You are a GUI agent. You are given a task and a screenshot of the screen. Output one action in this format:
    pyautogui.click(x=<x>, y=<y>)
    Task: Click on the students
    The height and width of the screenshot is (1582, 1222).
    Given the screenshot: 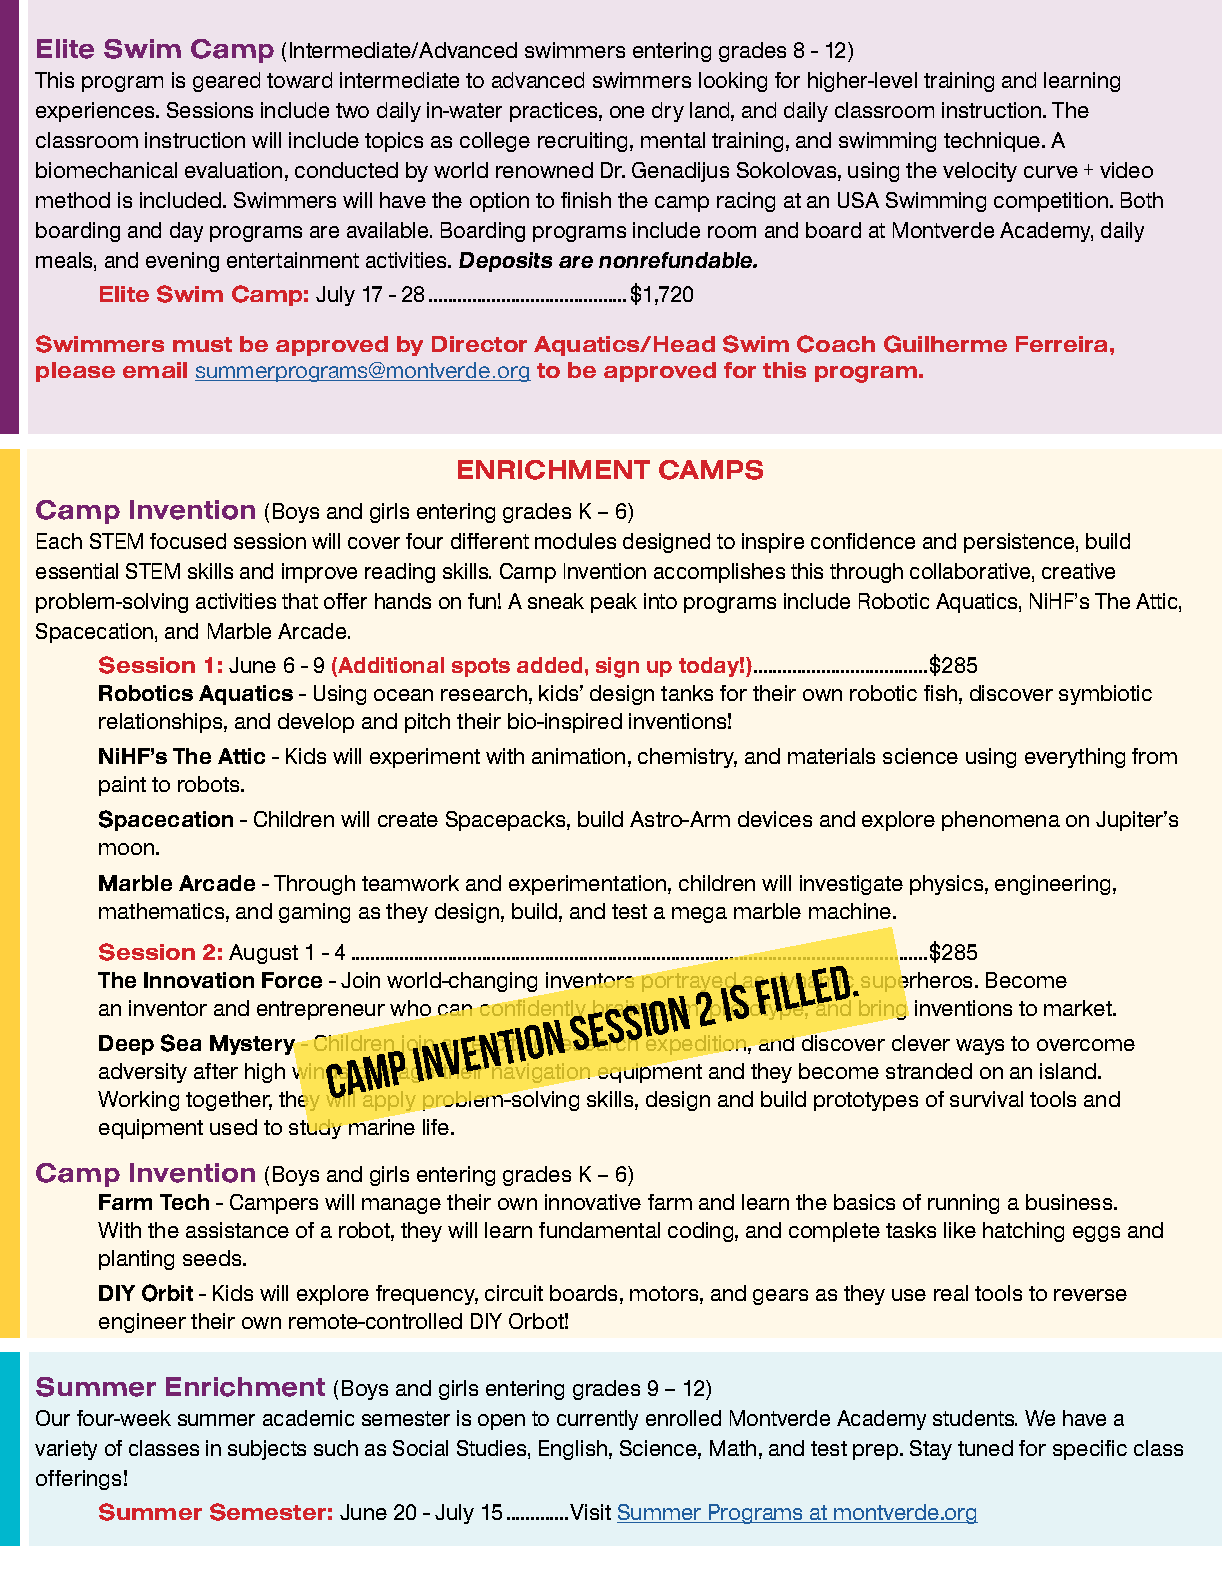 What is the action you would take?
    pyautogui.click(x=975, y=1418)
